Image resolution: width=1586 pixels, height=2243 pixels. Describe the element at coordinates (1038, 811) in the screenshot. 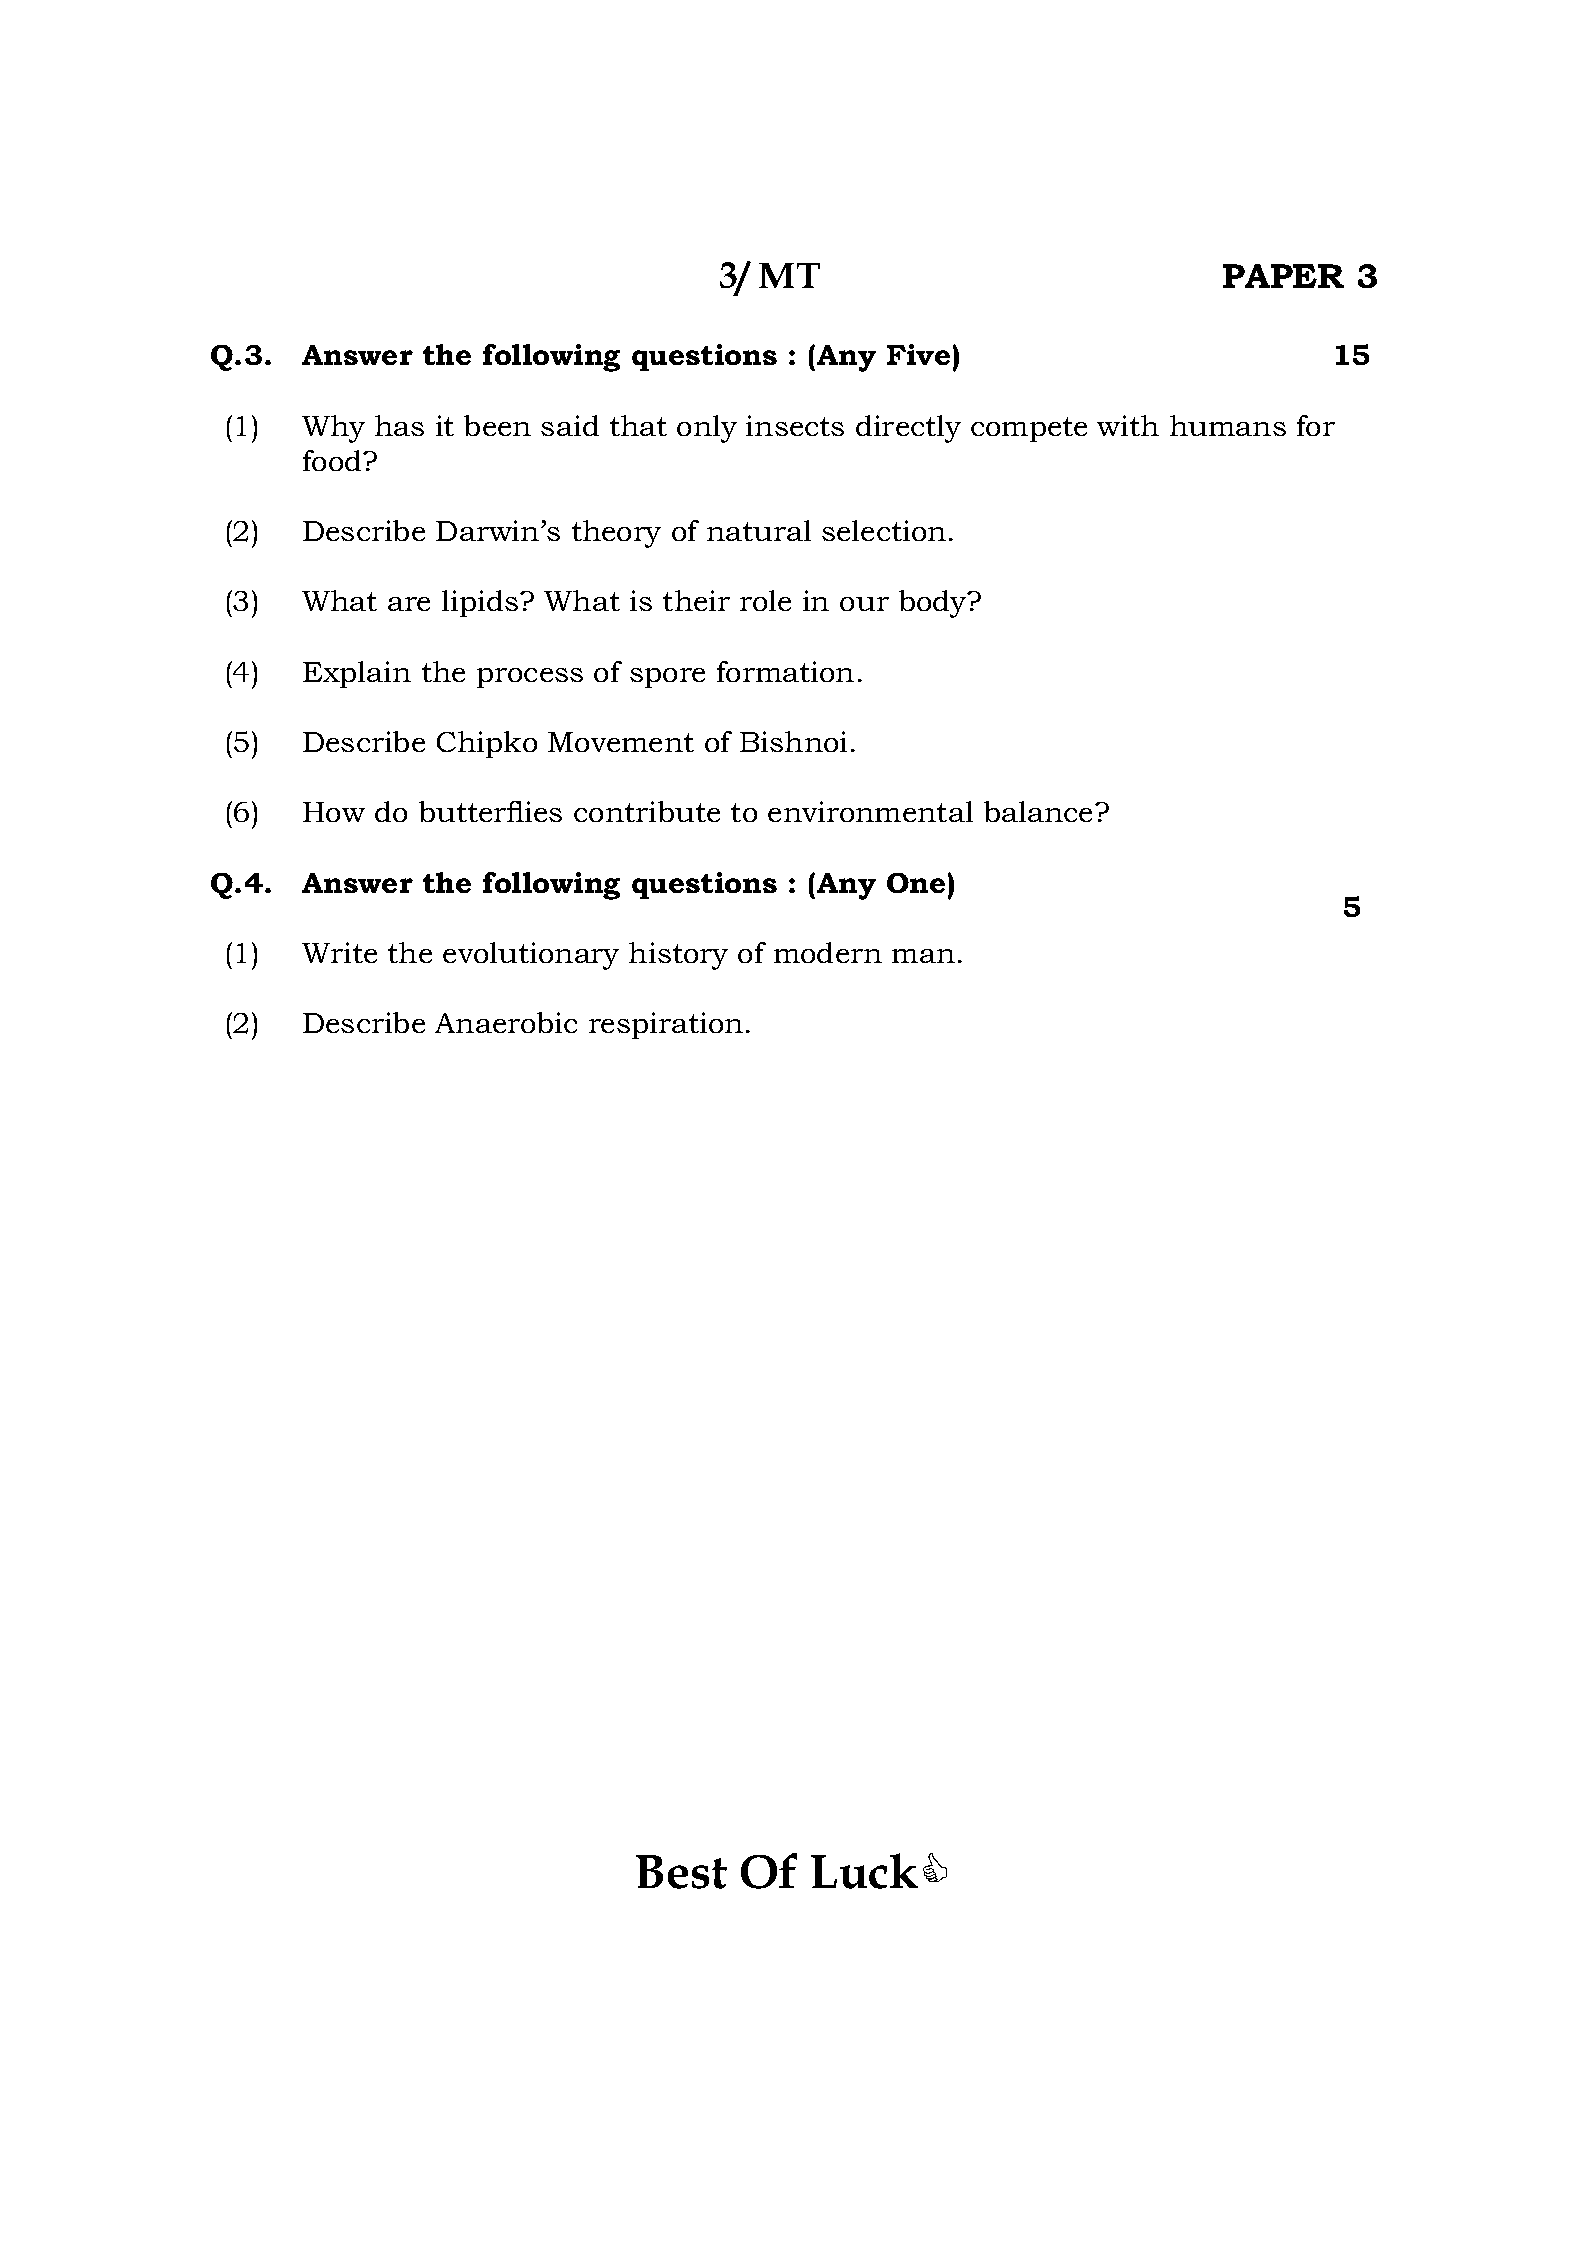

I see `balance` at that location.
